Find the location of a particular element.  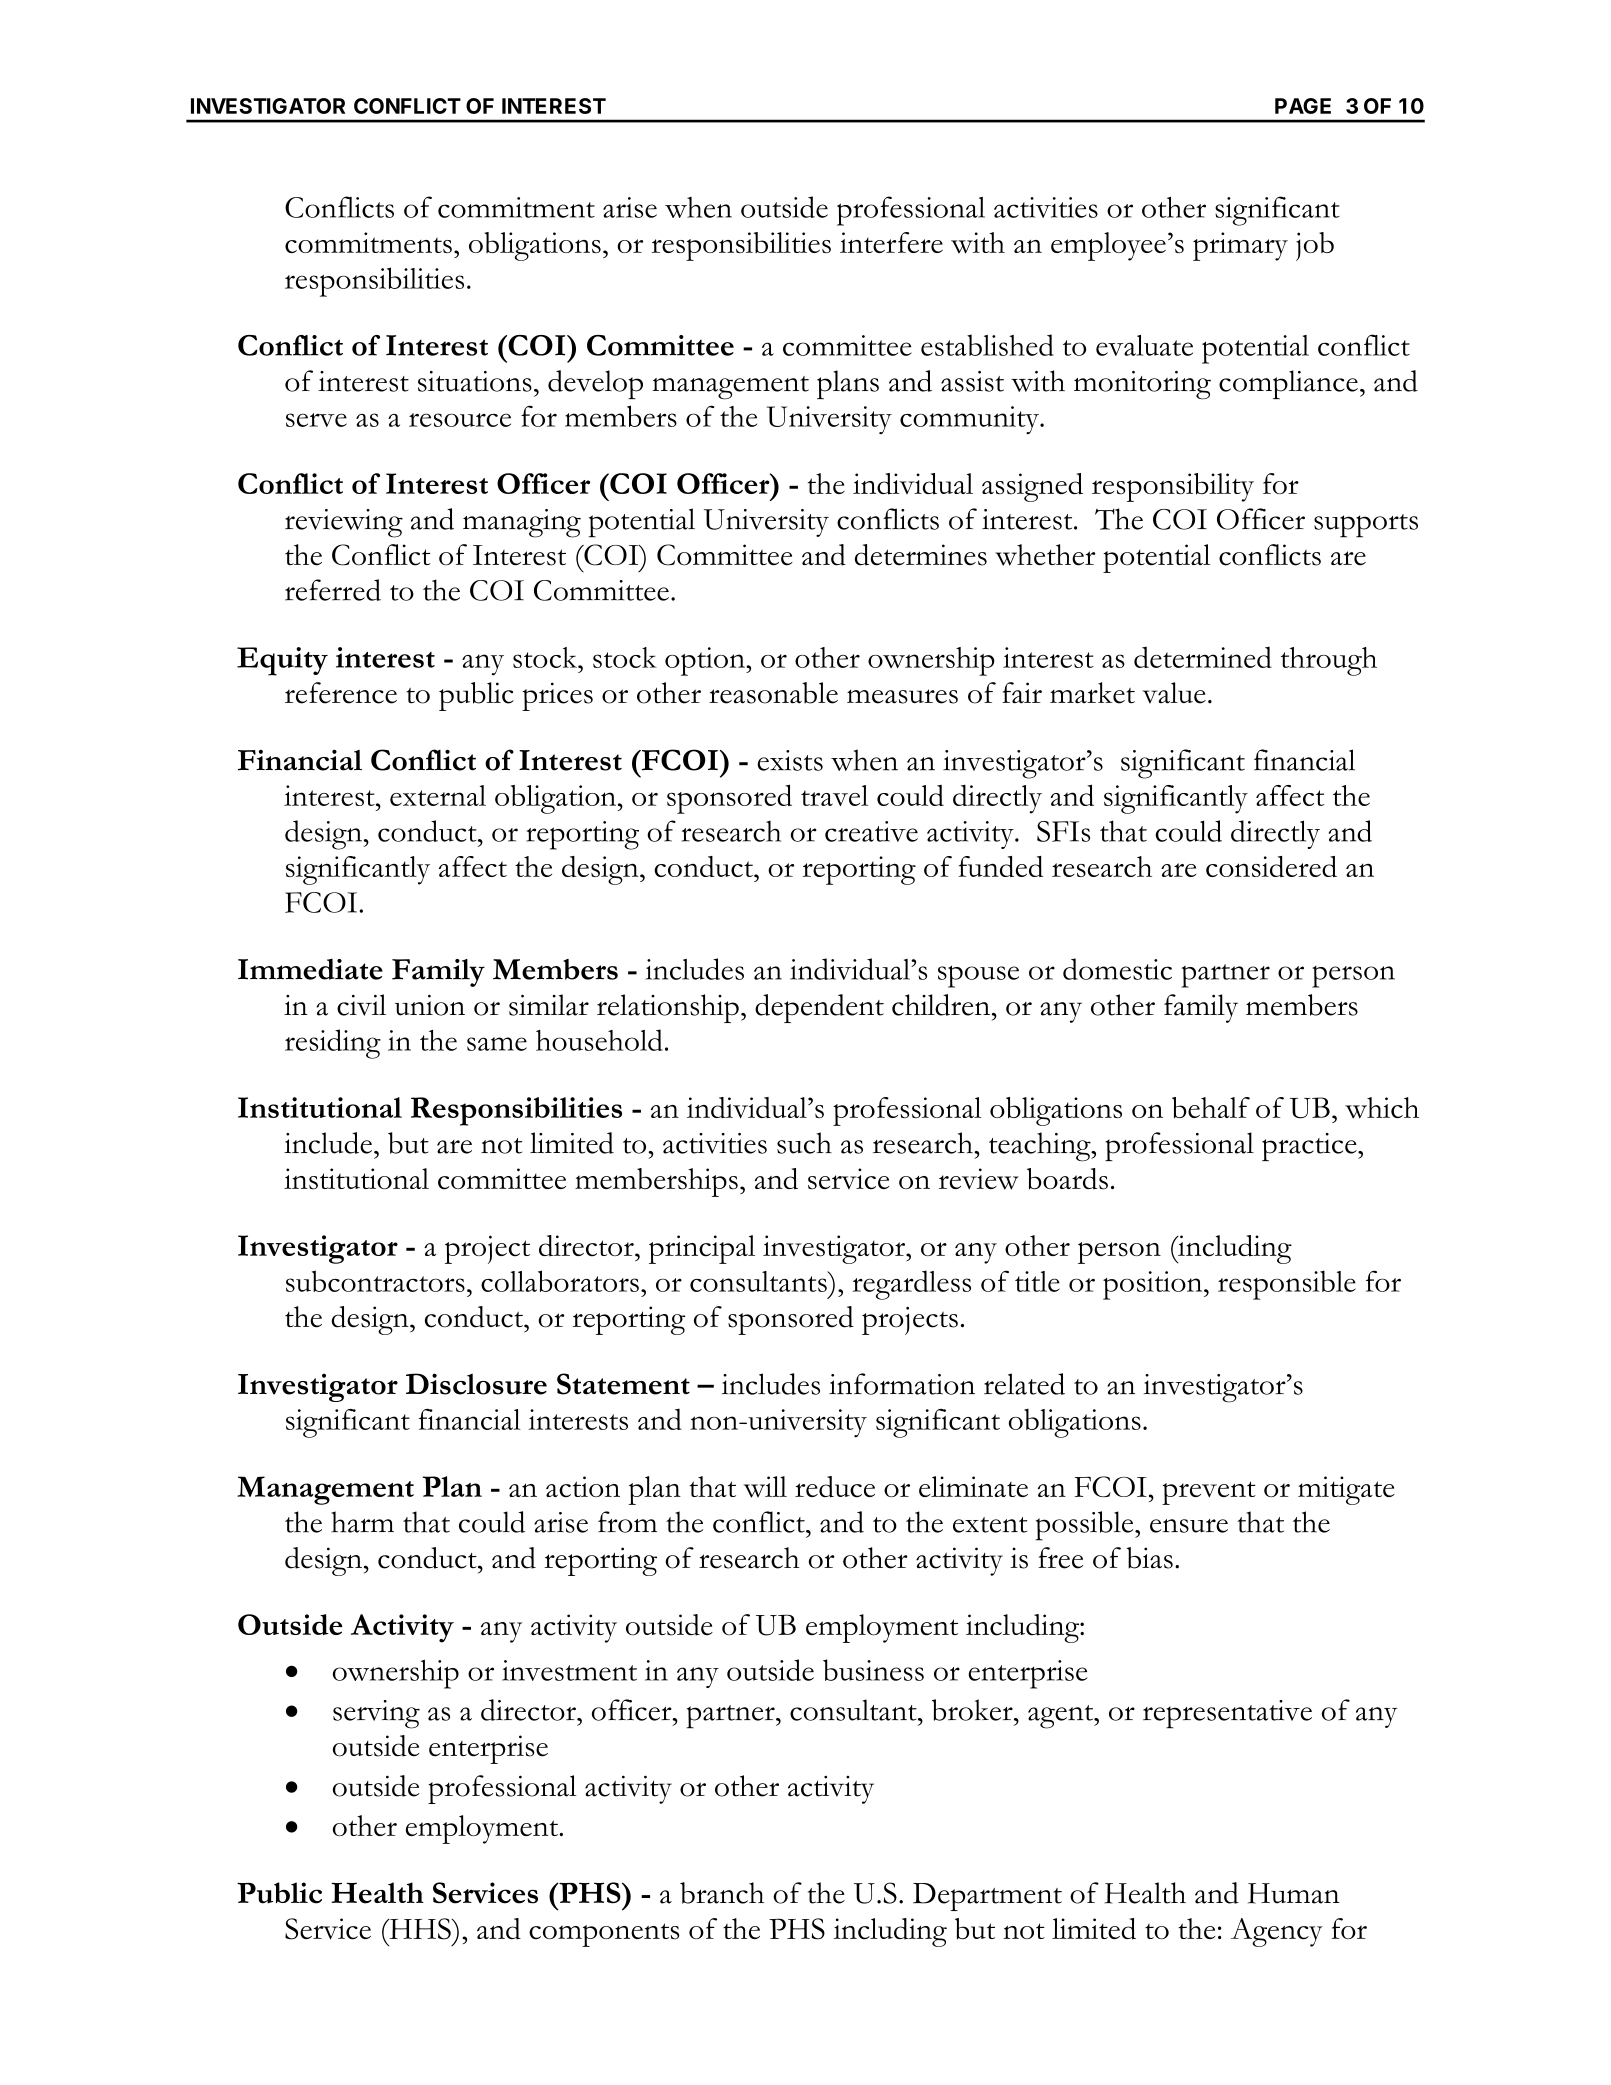

HHS is located at coordinates (420, 1929).
